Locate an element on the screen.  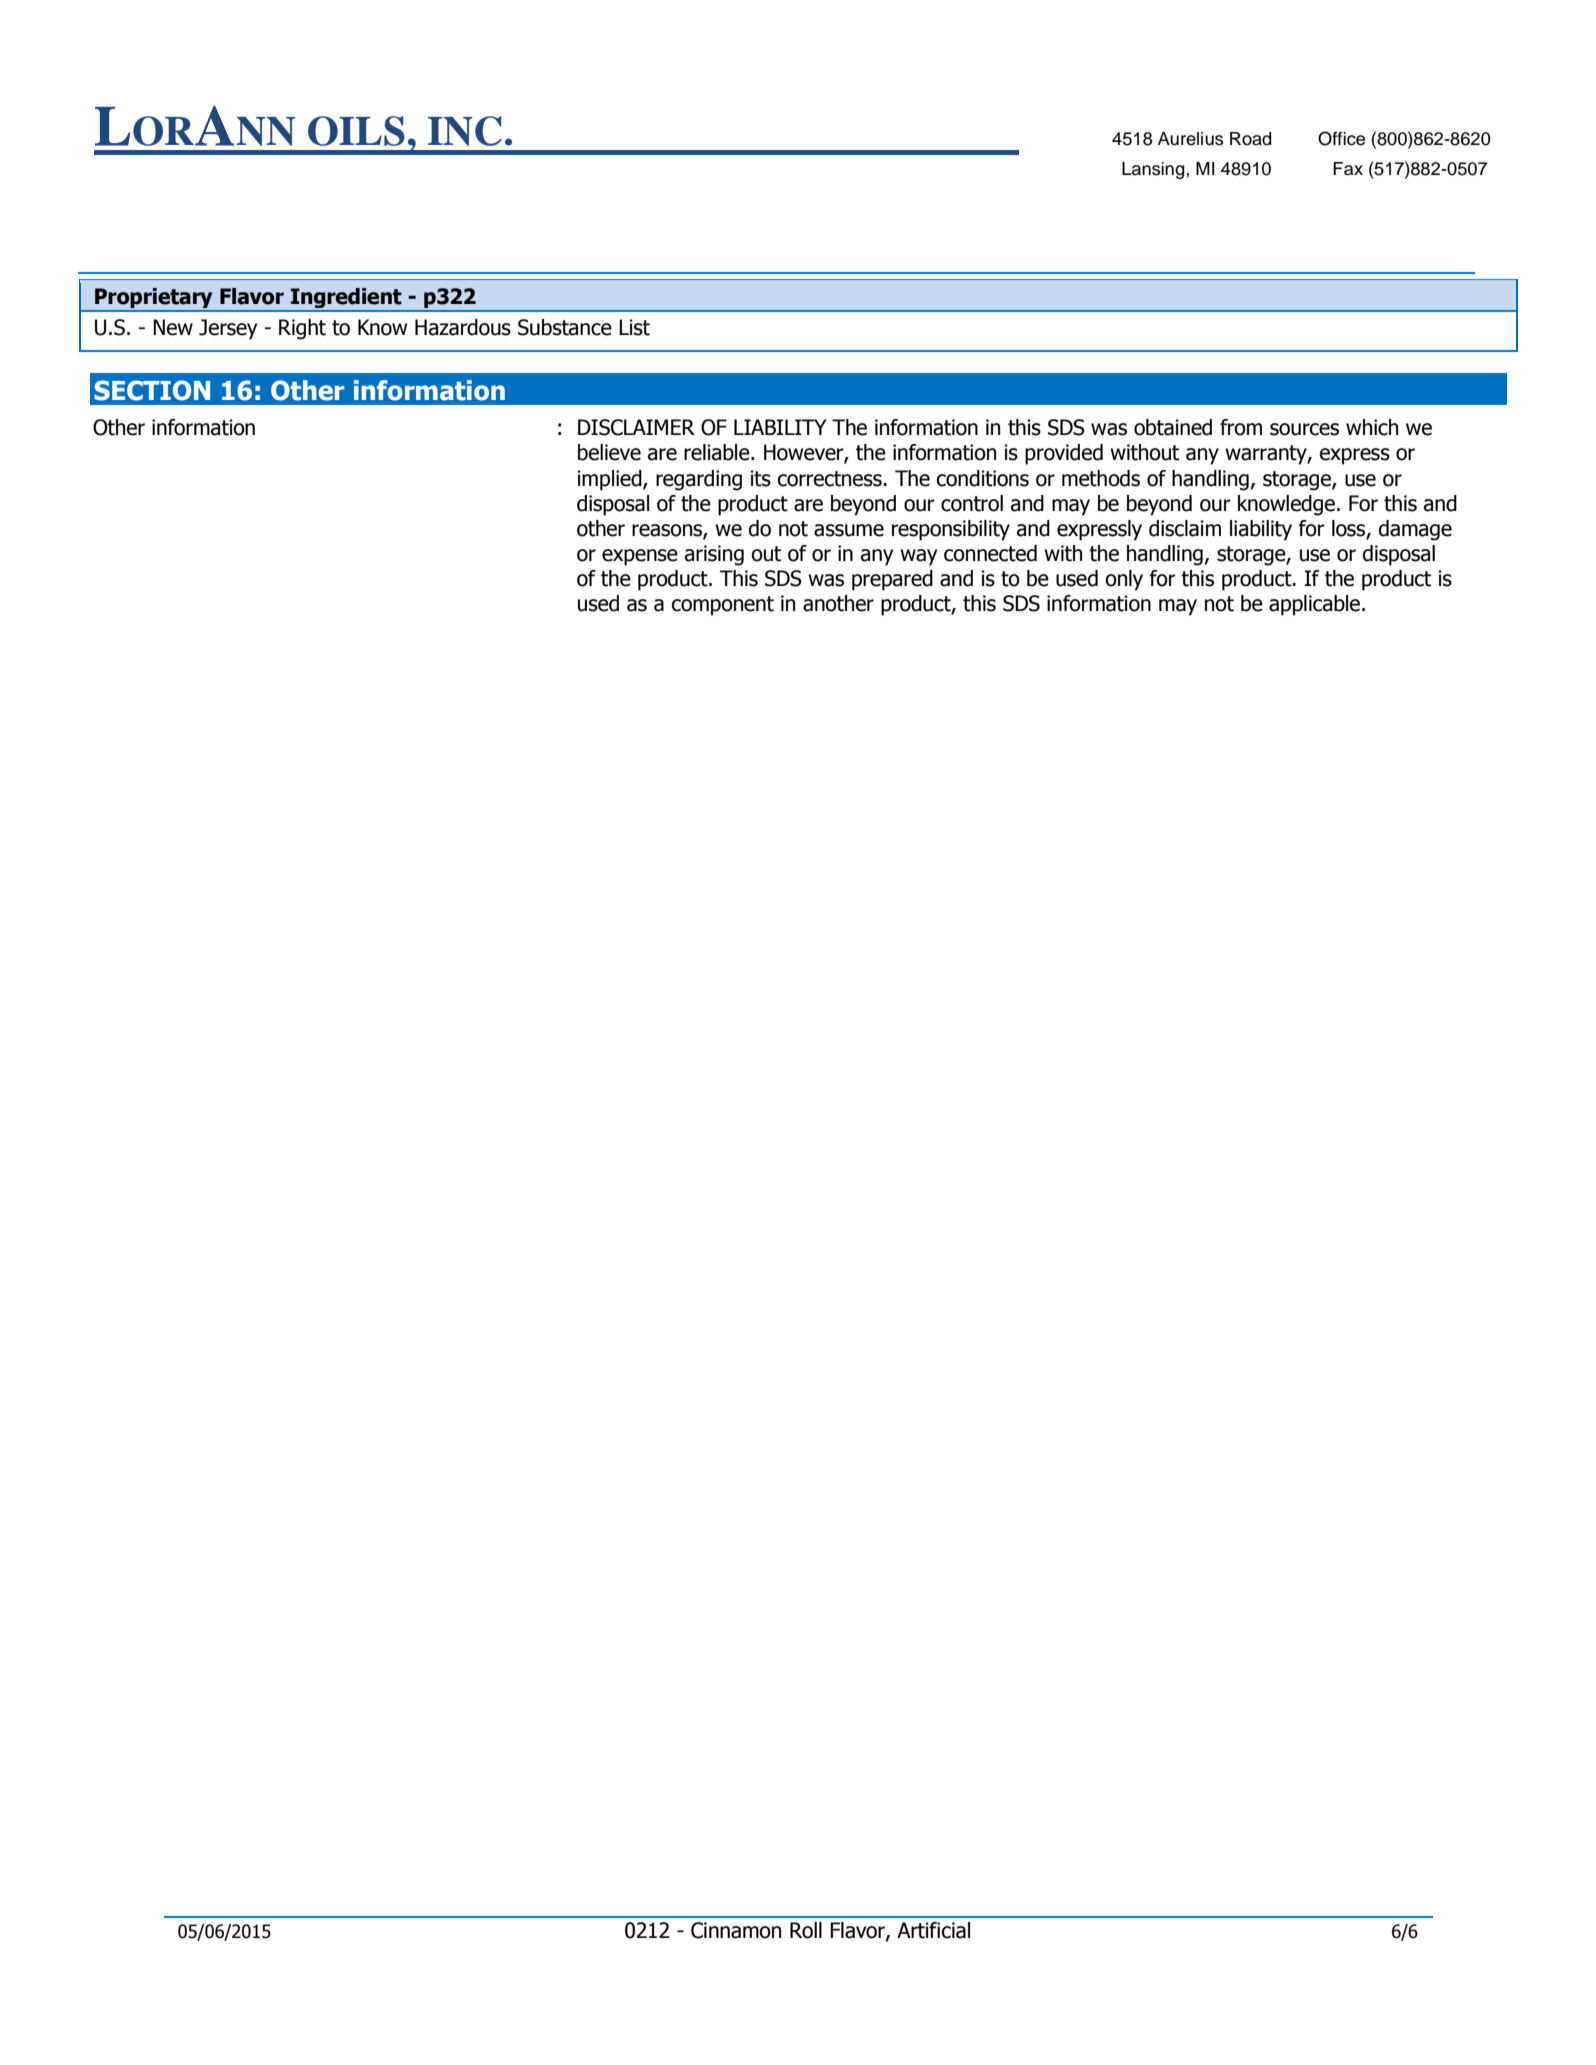
only is located at coordinates (1124, 580).
